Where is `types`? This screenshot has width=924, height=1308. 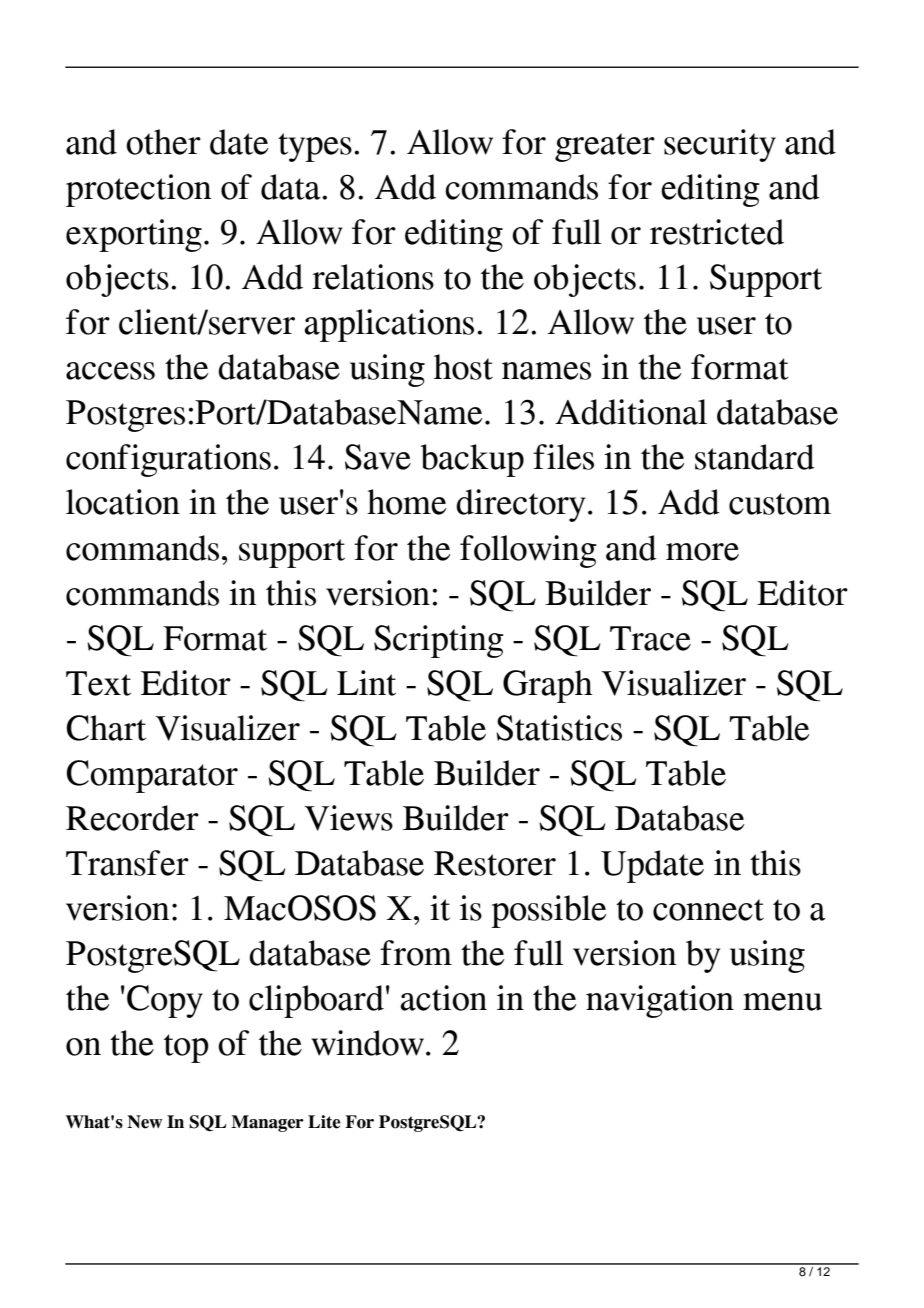
types is located at coordinates (315, 147).
